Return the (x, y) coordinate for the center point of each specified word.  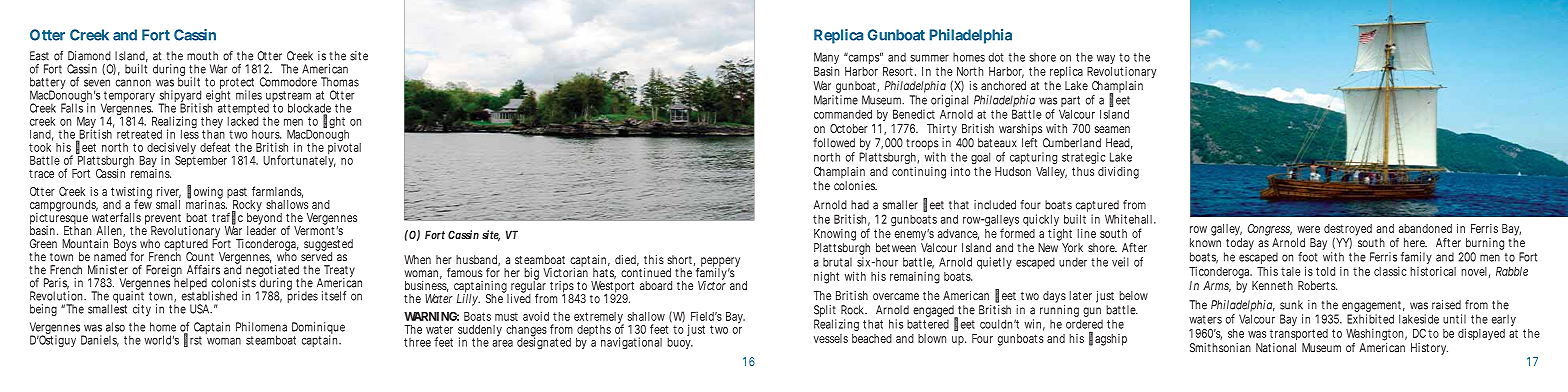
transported (1299, 334)
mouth (202, 56)
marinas (206, 203)
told (1325, 271)
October (849, 128)
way (1106, 59)
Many (826, 59)
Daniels (100, 341)
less (190, 133)
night (826, 277)
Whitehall (1130, 219)
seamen (1112, 129)
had (860, 205)
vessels (831, 338)
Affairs (203, 270)
